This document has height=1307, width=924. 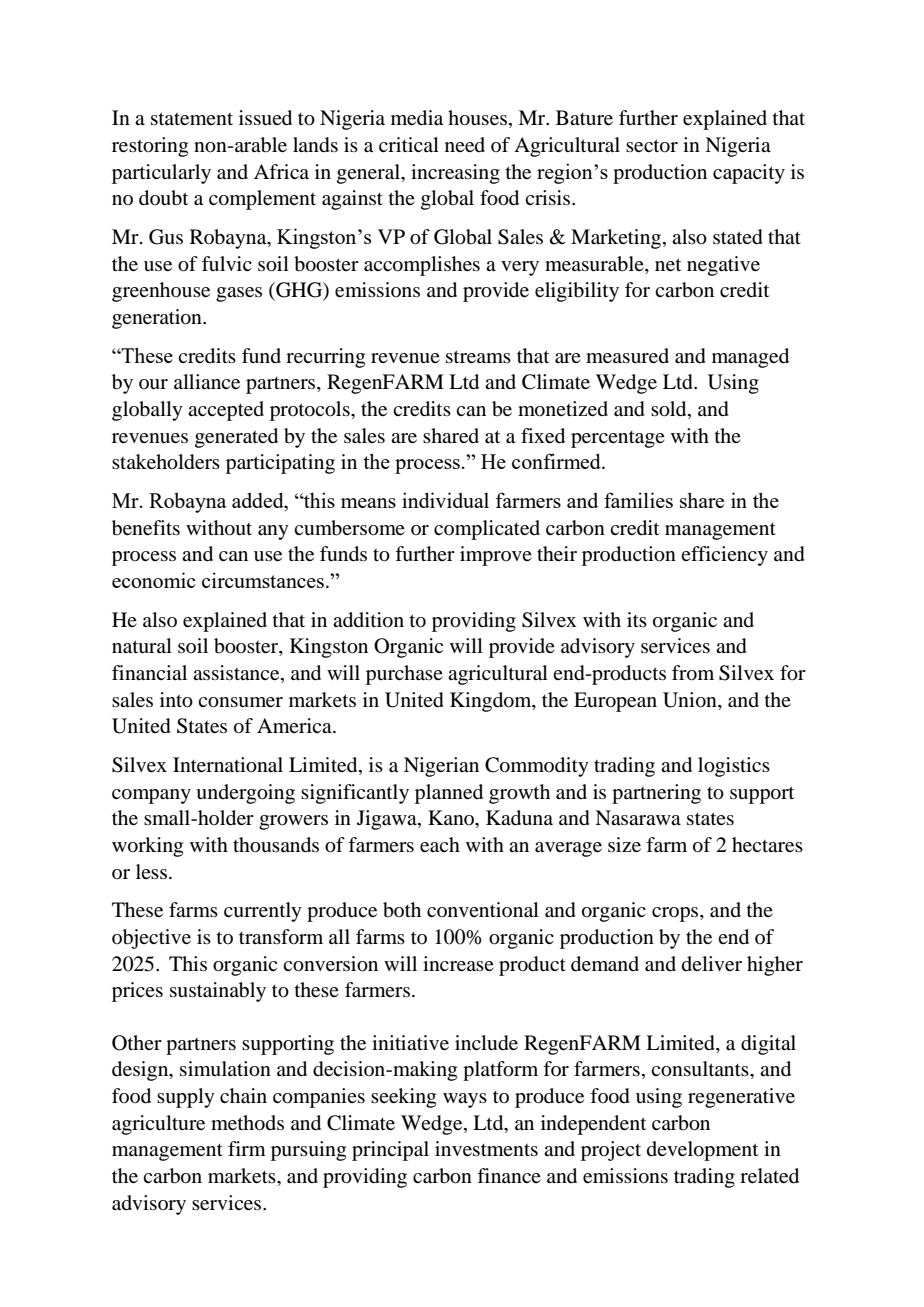 What do you see at coordinates (192, 118) in the document?
I see `statement` at bounding box center [192, 118].
